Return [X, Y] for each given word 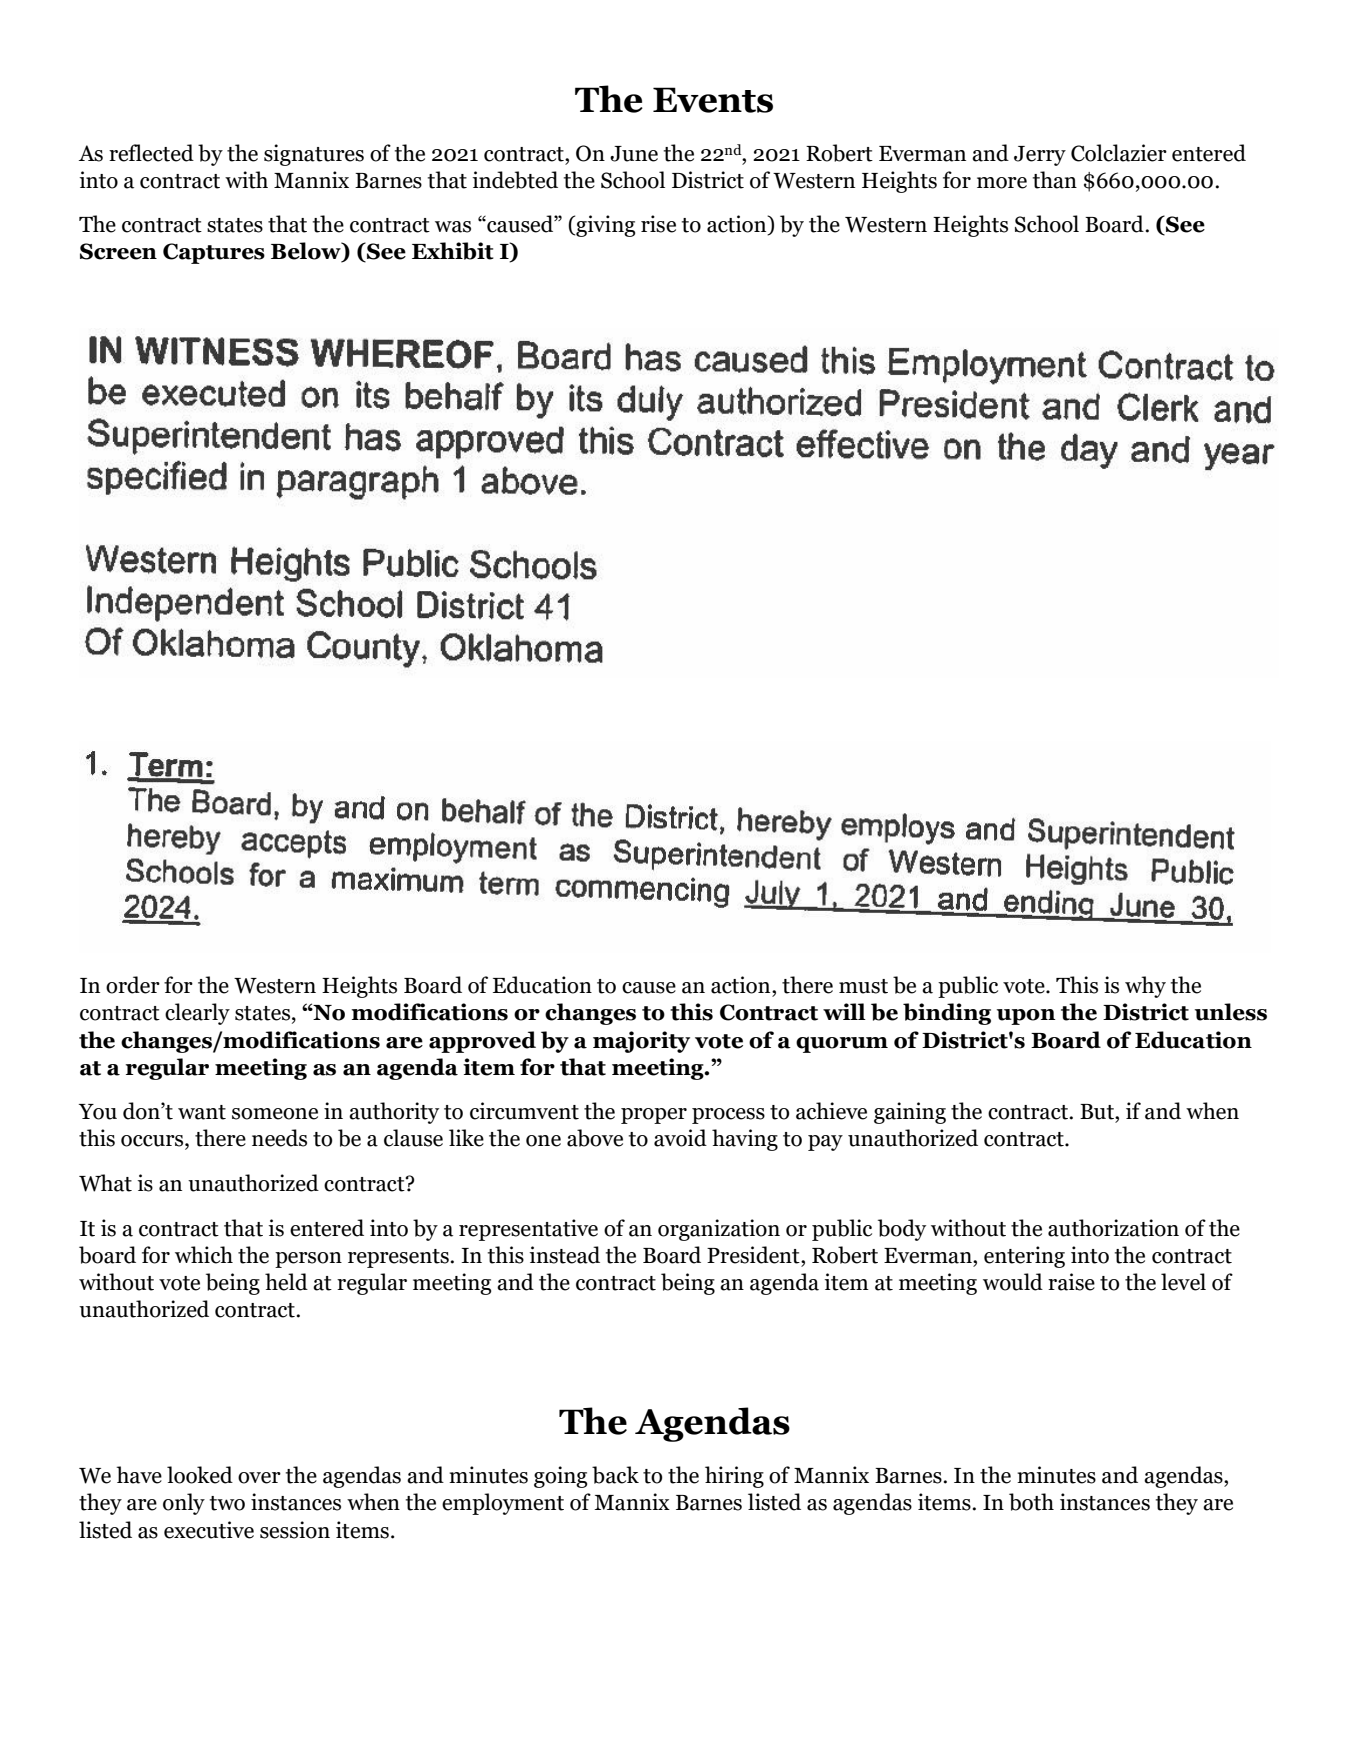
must [863, 986]
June [634, 154]
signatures [314, 155]
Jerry [1040, 156]
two [227, 1503]
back [615, 1475]
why [1145, 987]
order [133, 985]
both [1031, 1502]
